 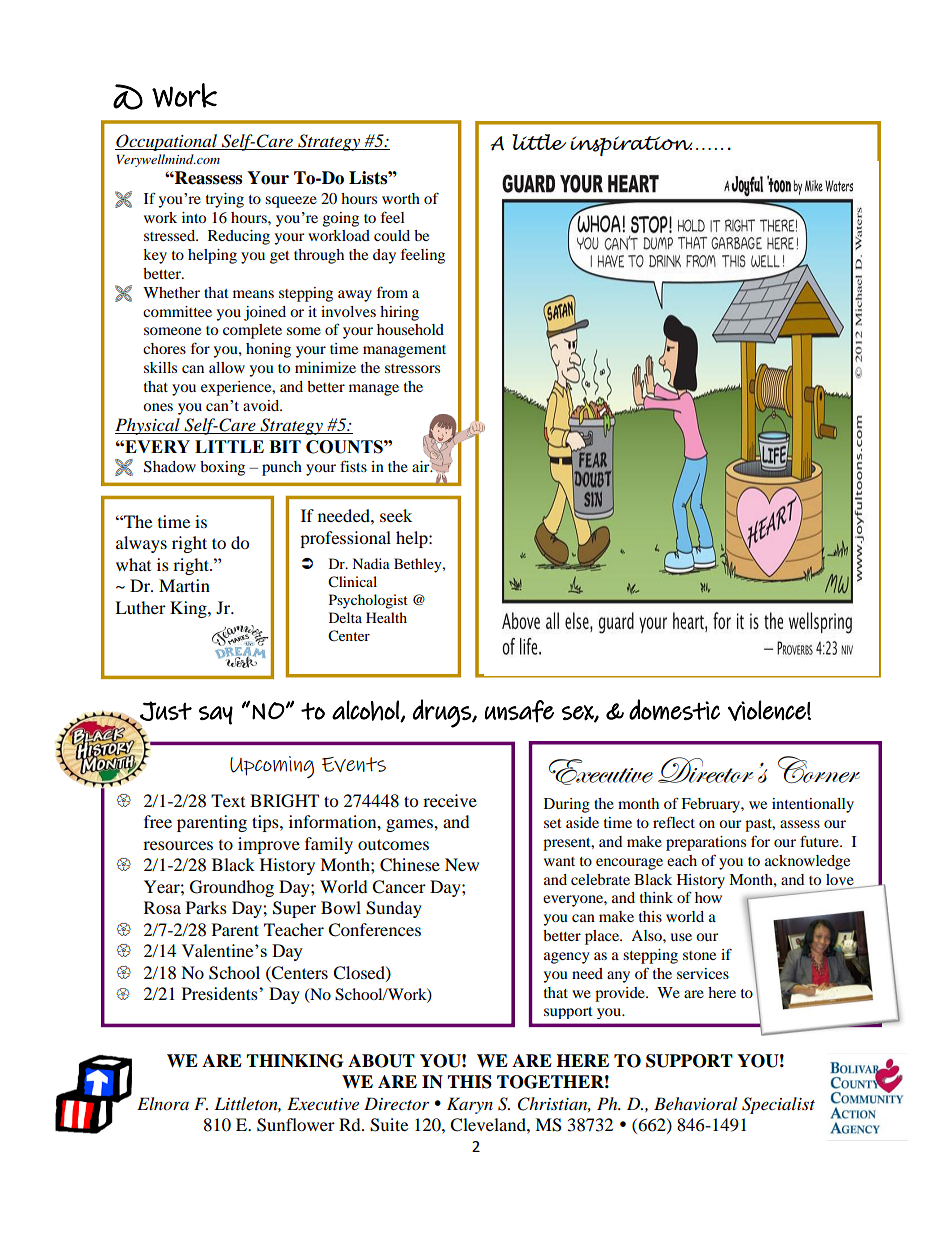 What do you see at coordinates (184, 585) in the page?
I see `Martin` at bounding box center [184, 585].
